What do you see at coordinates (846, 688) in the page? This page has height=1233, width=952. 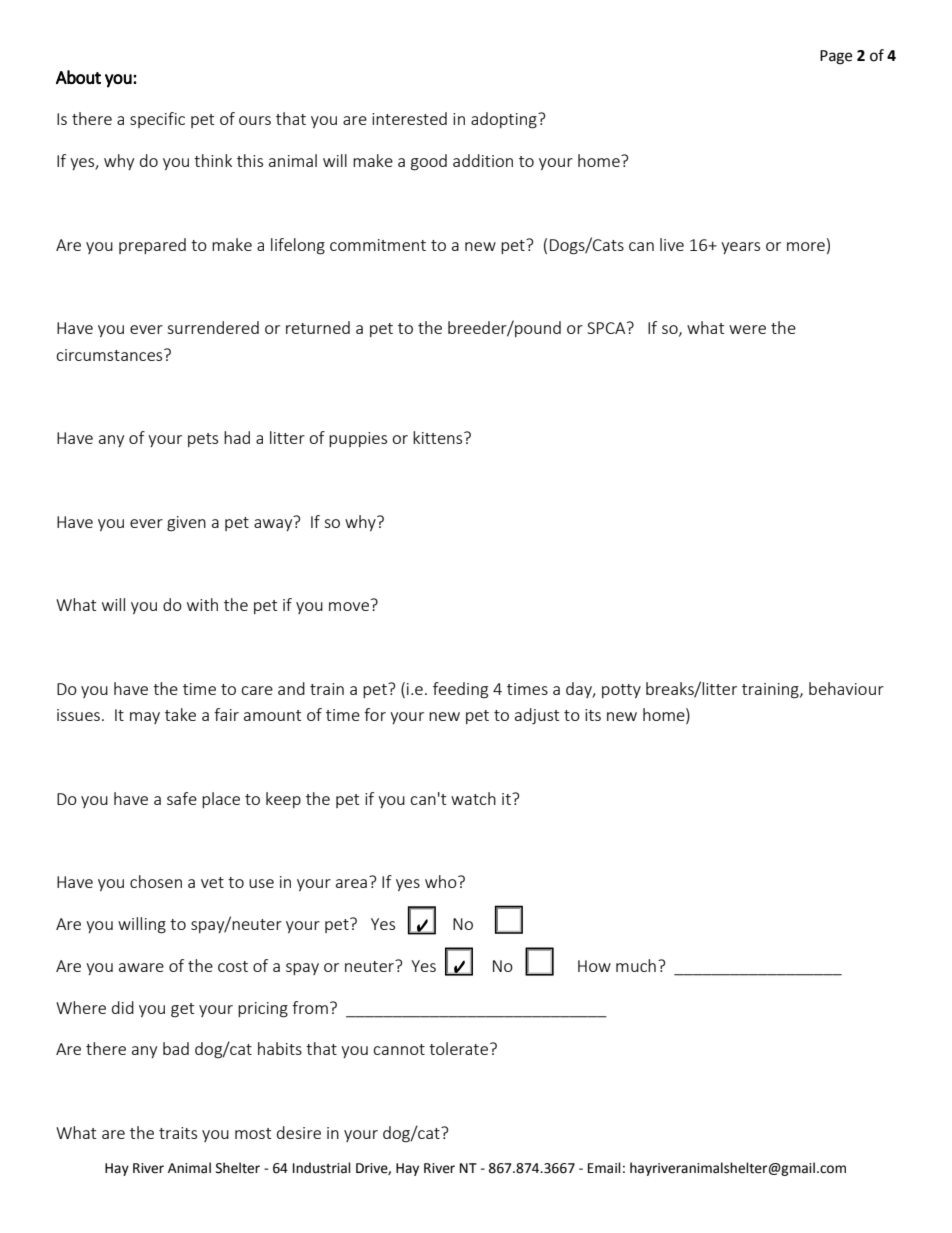 I see `behaviour` at bounding box center [846, 688].
